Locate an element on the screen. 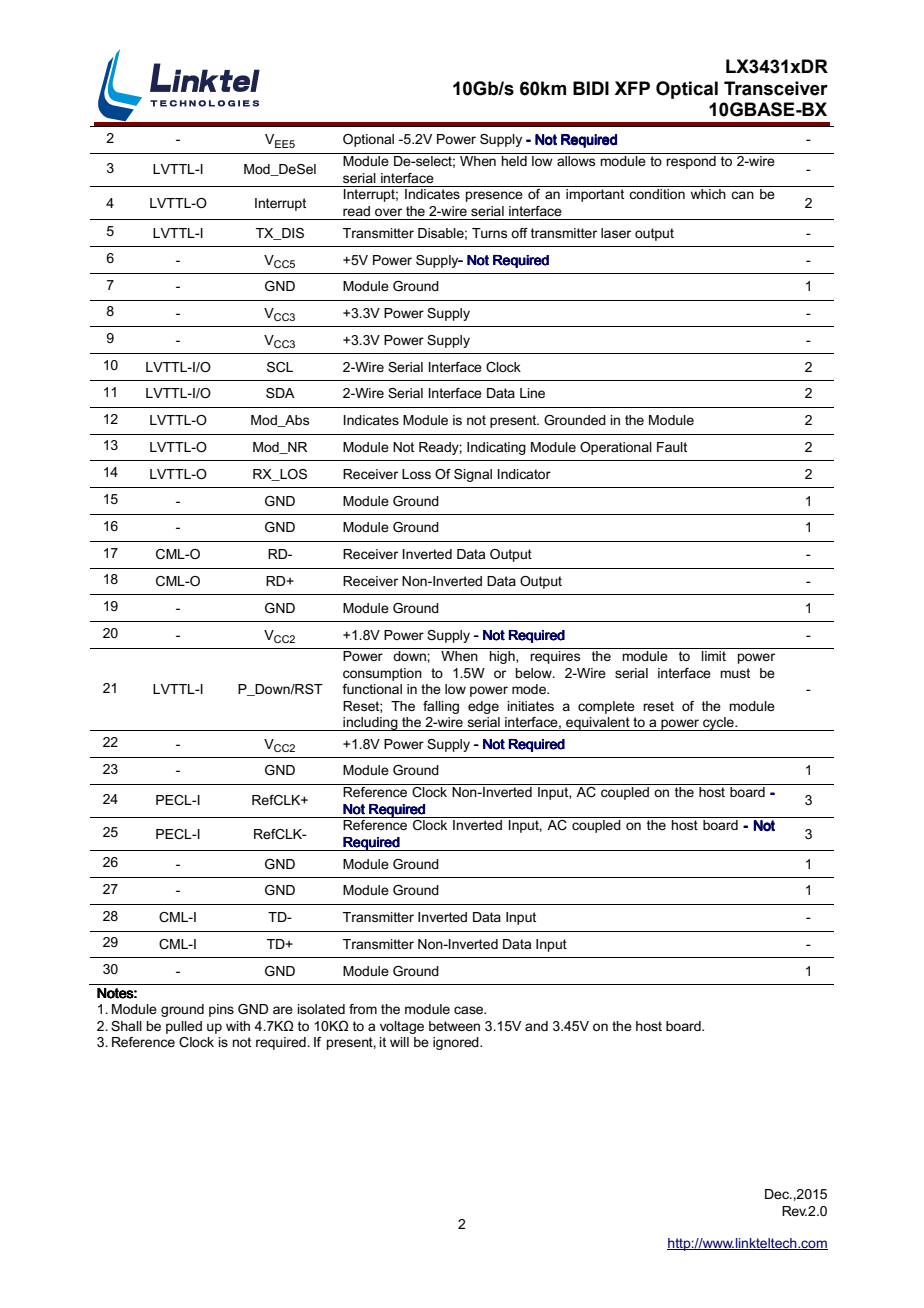  including is located at coordinates (370, 724).
